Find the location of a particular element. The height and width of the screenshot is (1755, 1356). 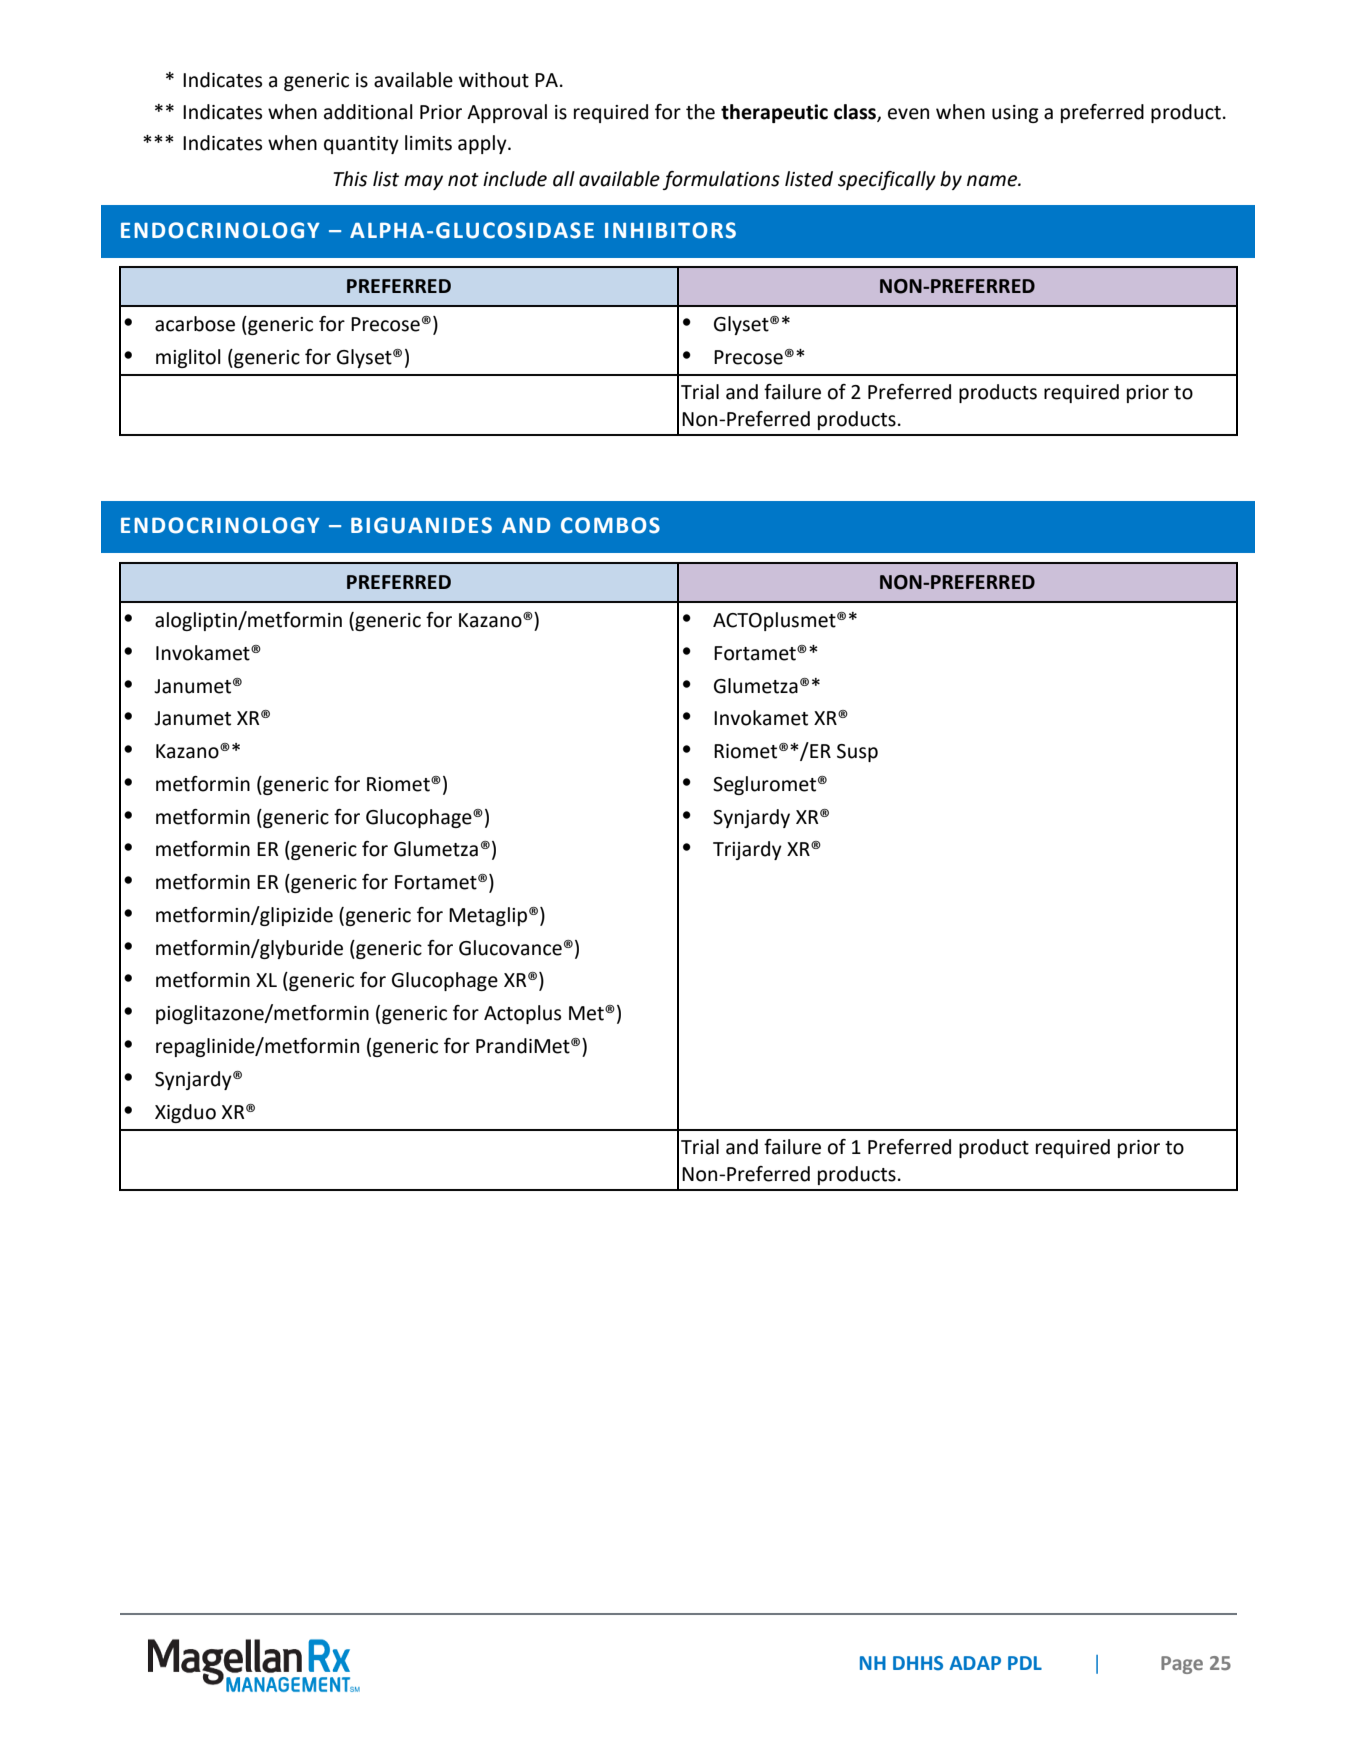

using is located at coordinates (1015, 114).
